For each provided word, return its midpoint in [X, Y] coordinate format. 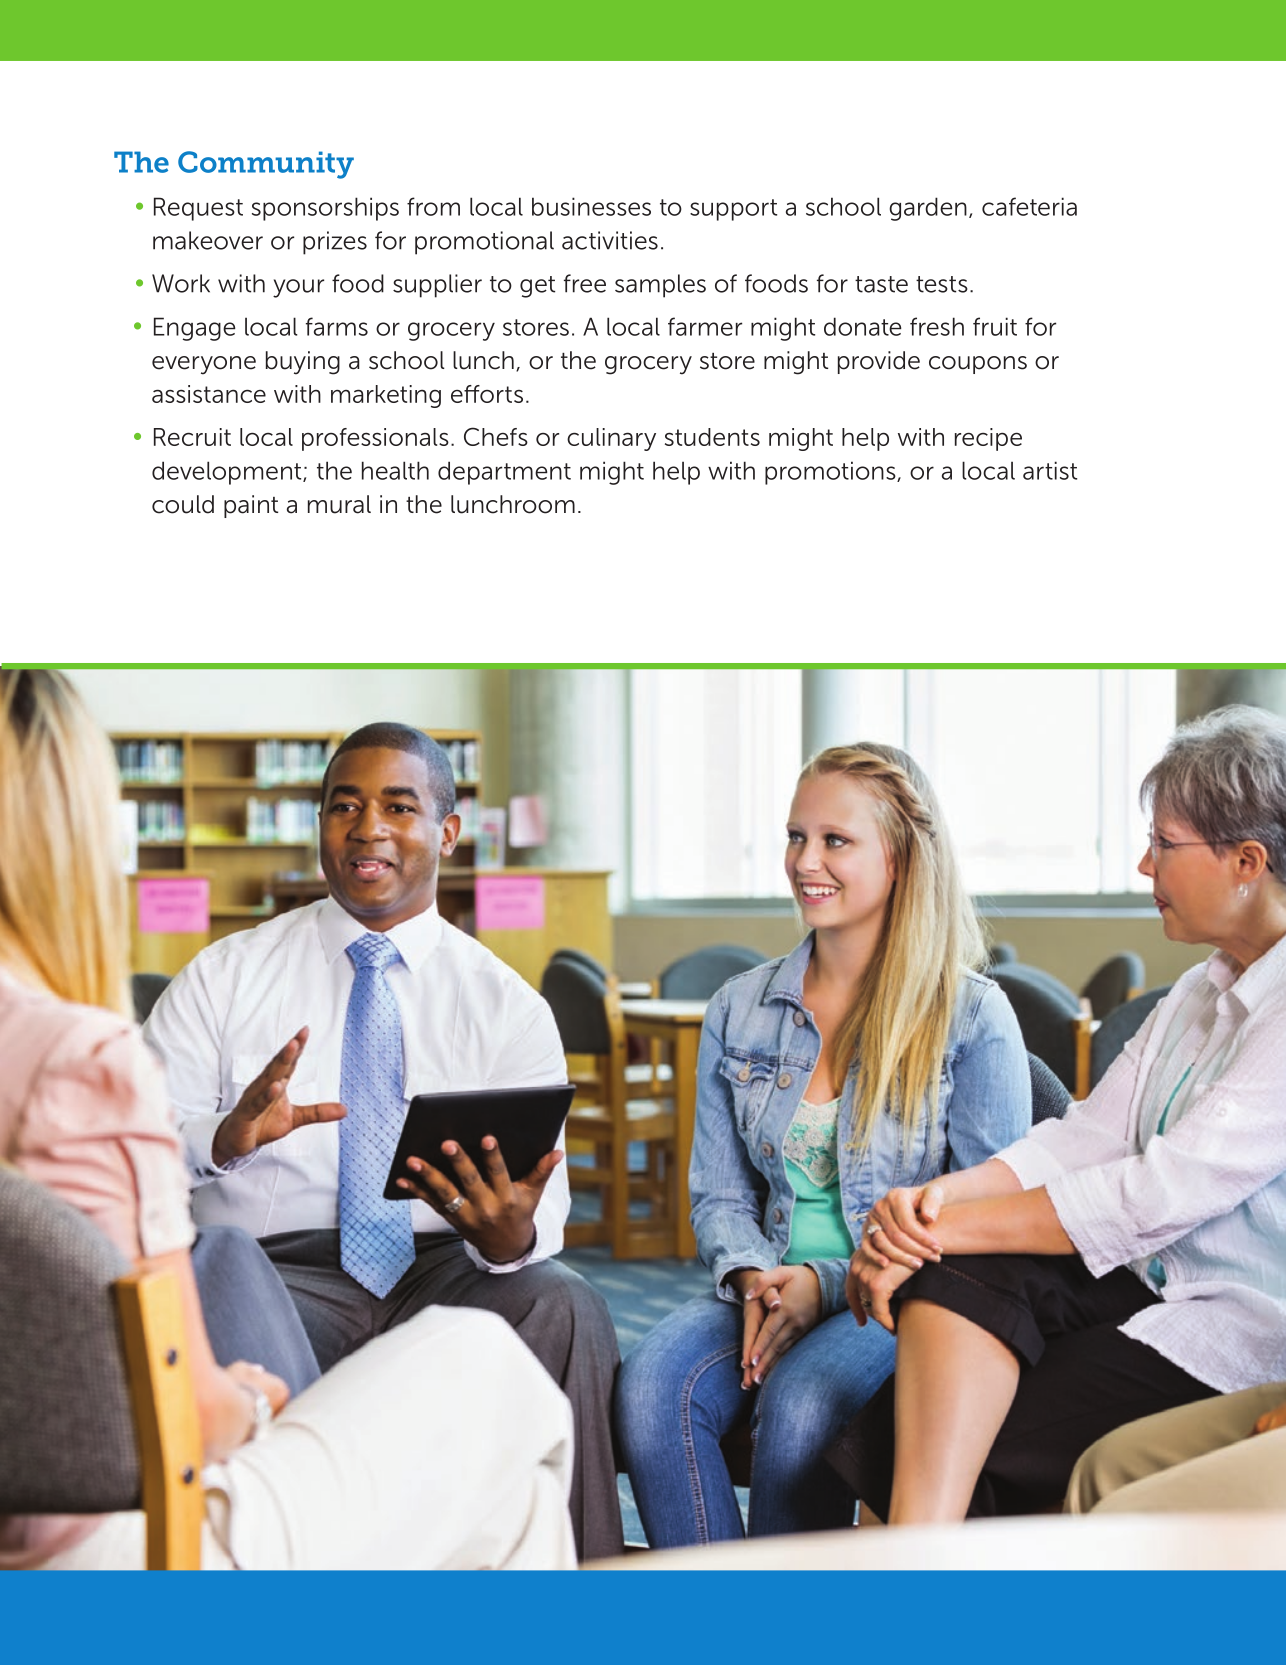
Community [266, 165]
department [504, 473]
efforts [487, 394]
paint [251, 506]
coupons [978, 365]
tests [942, 284]
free [585, 283]
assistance [209, 394]
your [298, 288]
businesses [591, 206]
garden [928, 209]
